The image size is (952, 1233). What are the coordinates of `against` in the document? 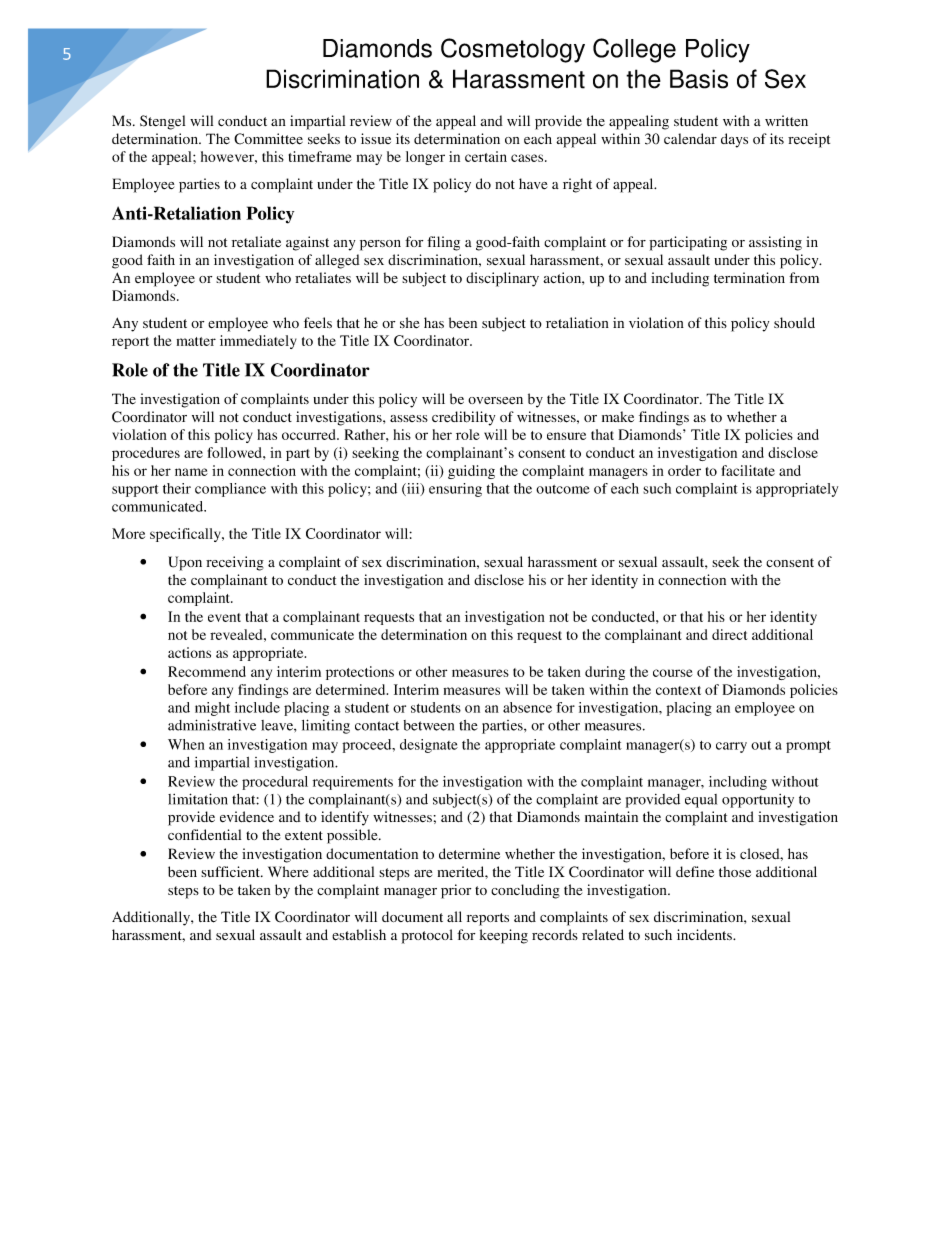 It's located at (307, 243).
